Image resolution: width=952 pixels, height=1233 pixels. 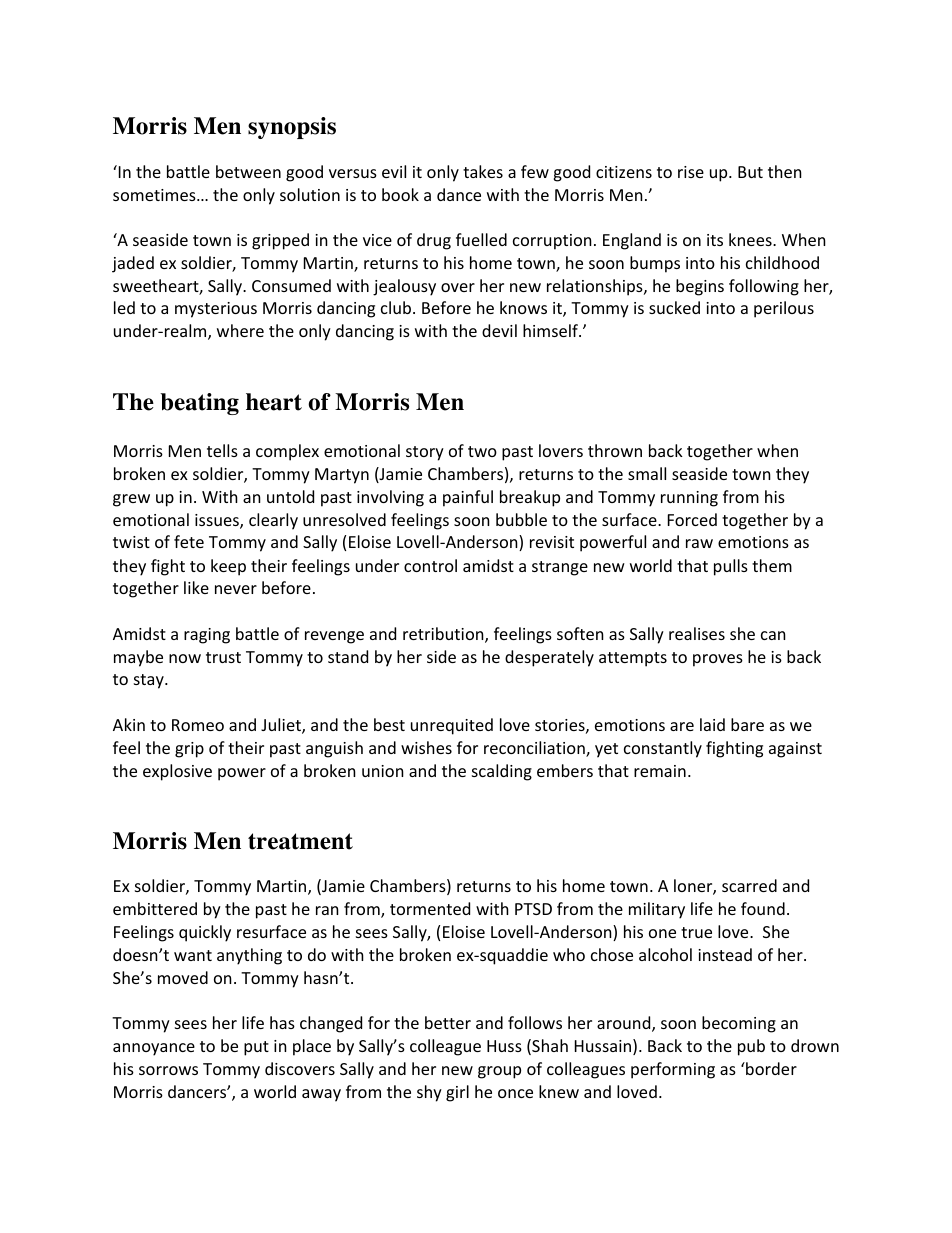 What do you see at coordinates (502, 772) in the image?
I see `scalding` at bounding box center [502, 772].
